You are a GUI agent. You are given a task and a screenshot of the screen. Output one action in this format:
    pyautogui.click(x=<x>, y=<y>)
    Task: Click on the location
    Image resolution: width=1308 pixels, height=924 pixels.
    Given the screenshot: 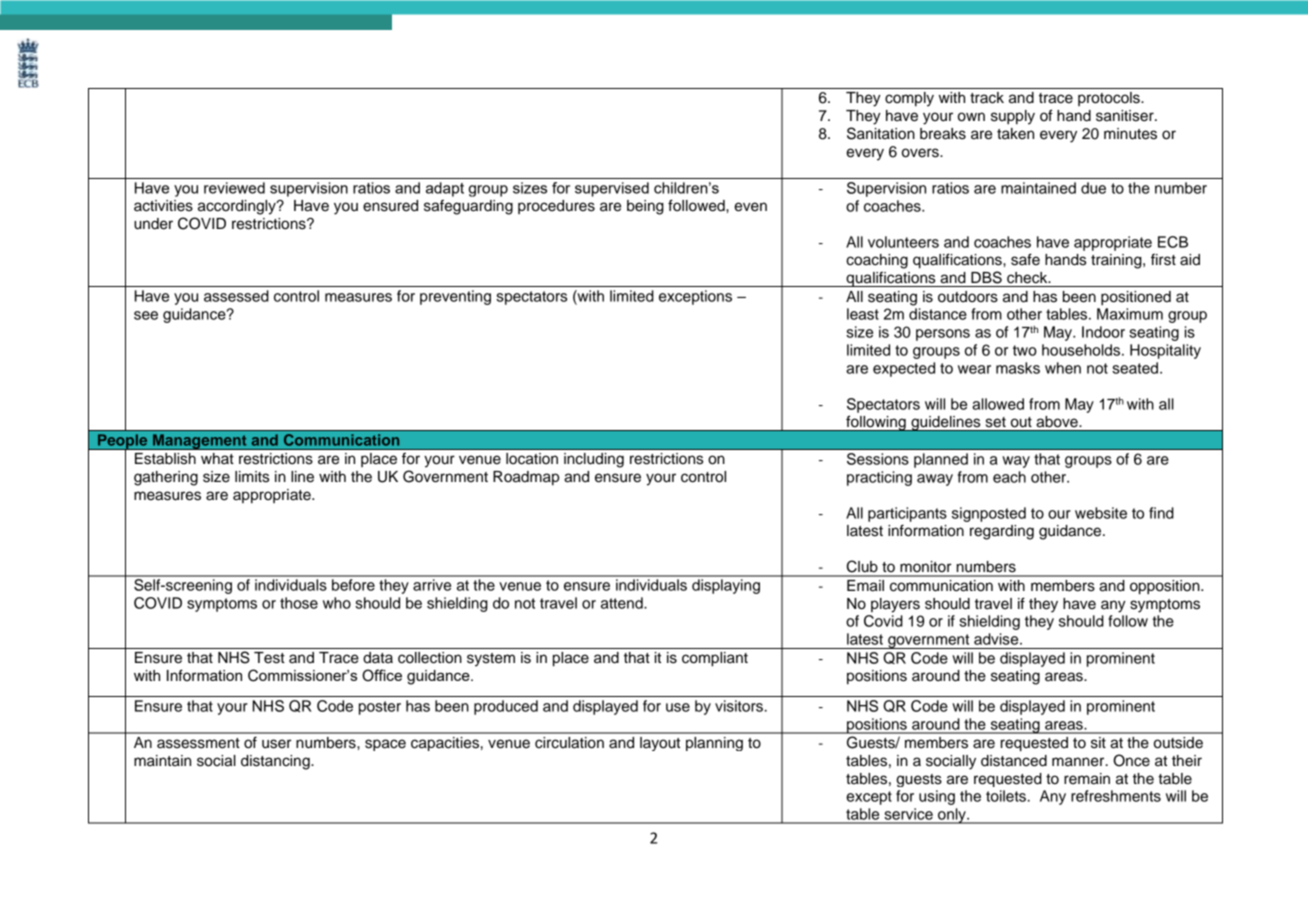 What is the action you would take?
    pyautogui.click(x=532, y=459)
